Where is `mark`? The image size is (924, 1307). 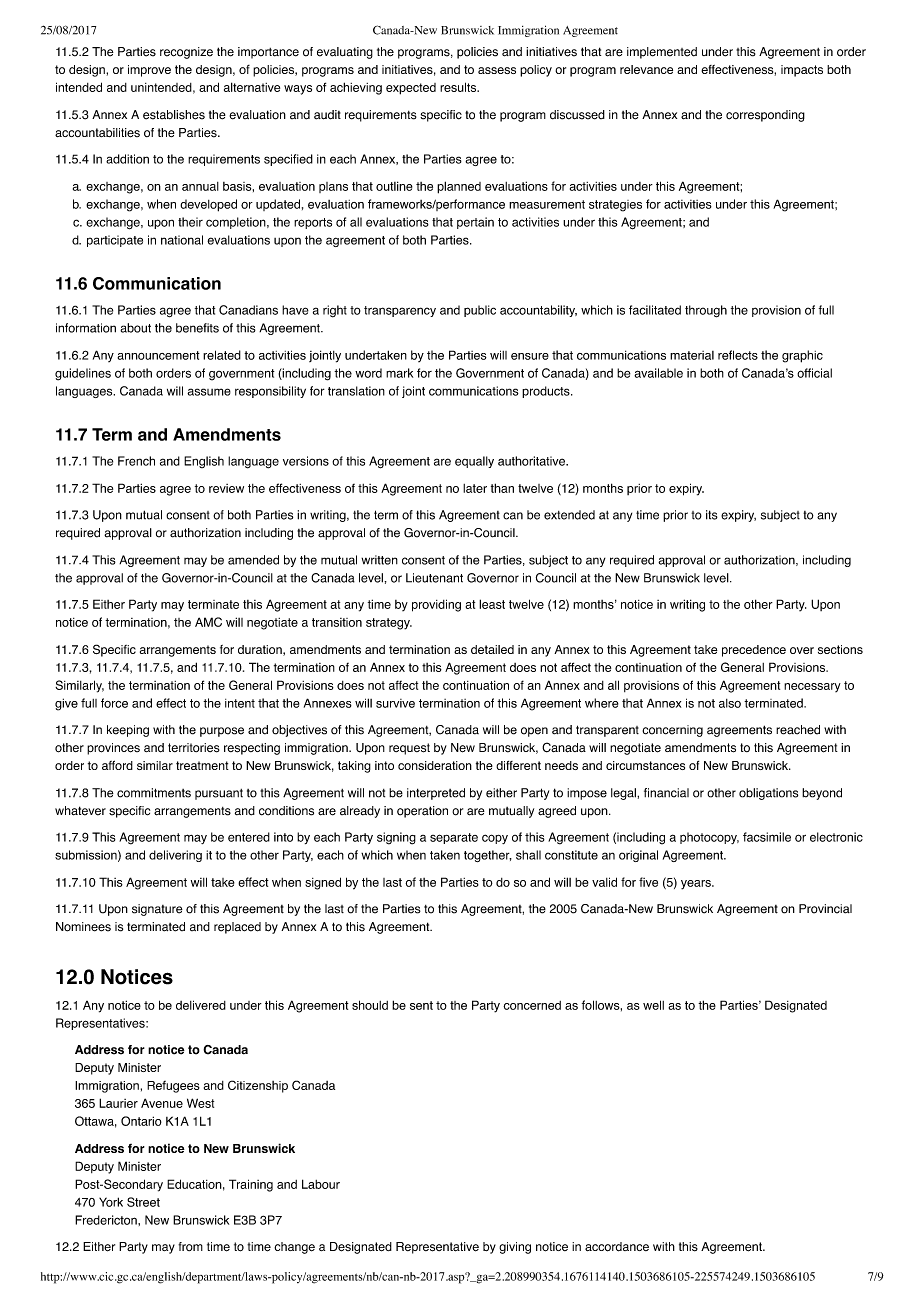 mark is located at coordinates (399, 373).
